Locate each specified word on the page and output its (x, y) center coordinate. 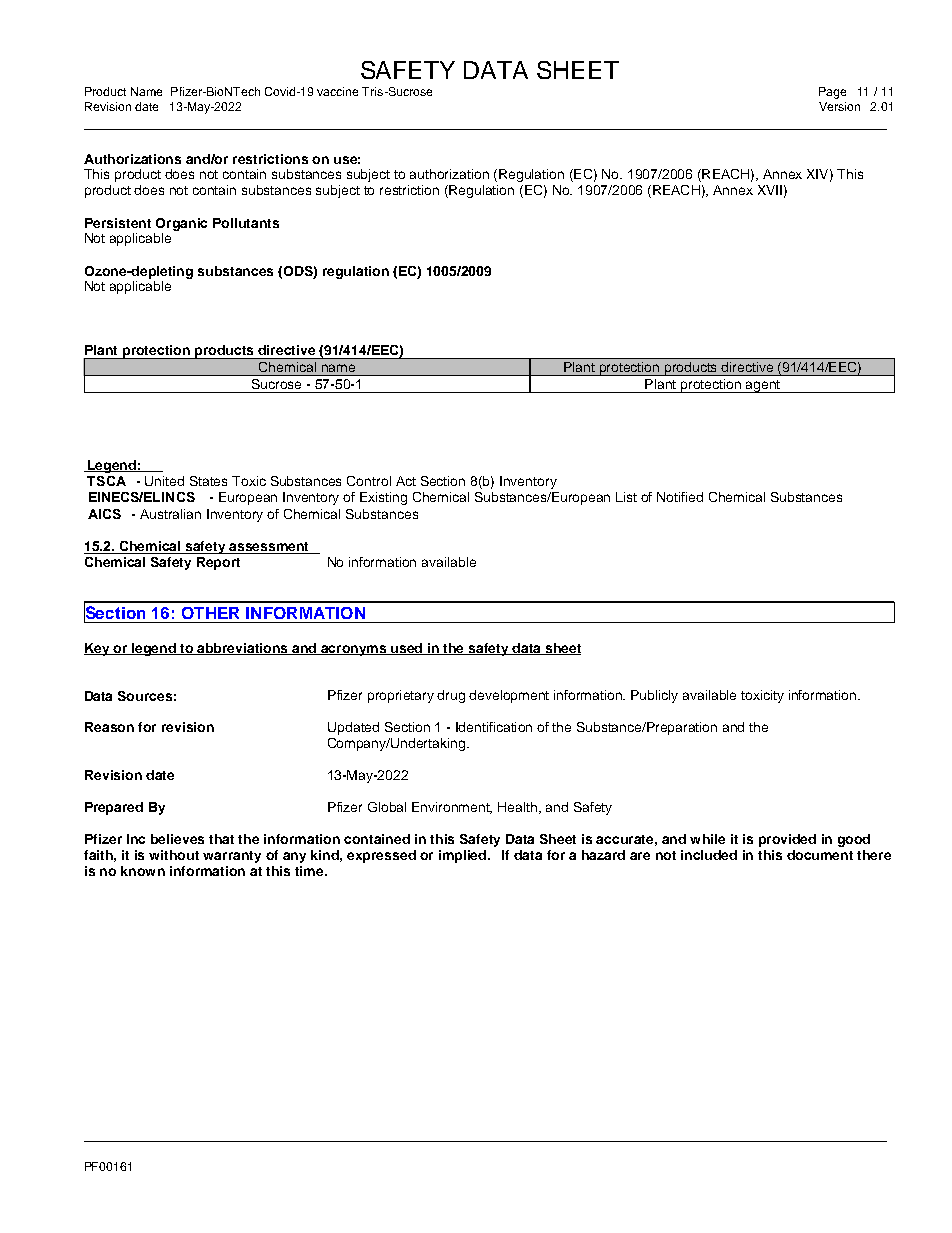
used (407, 649)
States (208, 481)
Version (839, 106)
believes (177, 839)
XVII (770, 190)
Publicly (654, 696)
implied (462, 856)
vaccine (337, 91)
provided (787, 840)
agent (763, 386)
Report (218, 563)
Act (406, 481)
